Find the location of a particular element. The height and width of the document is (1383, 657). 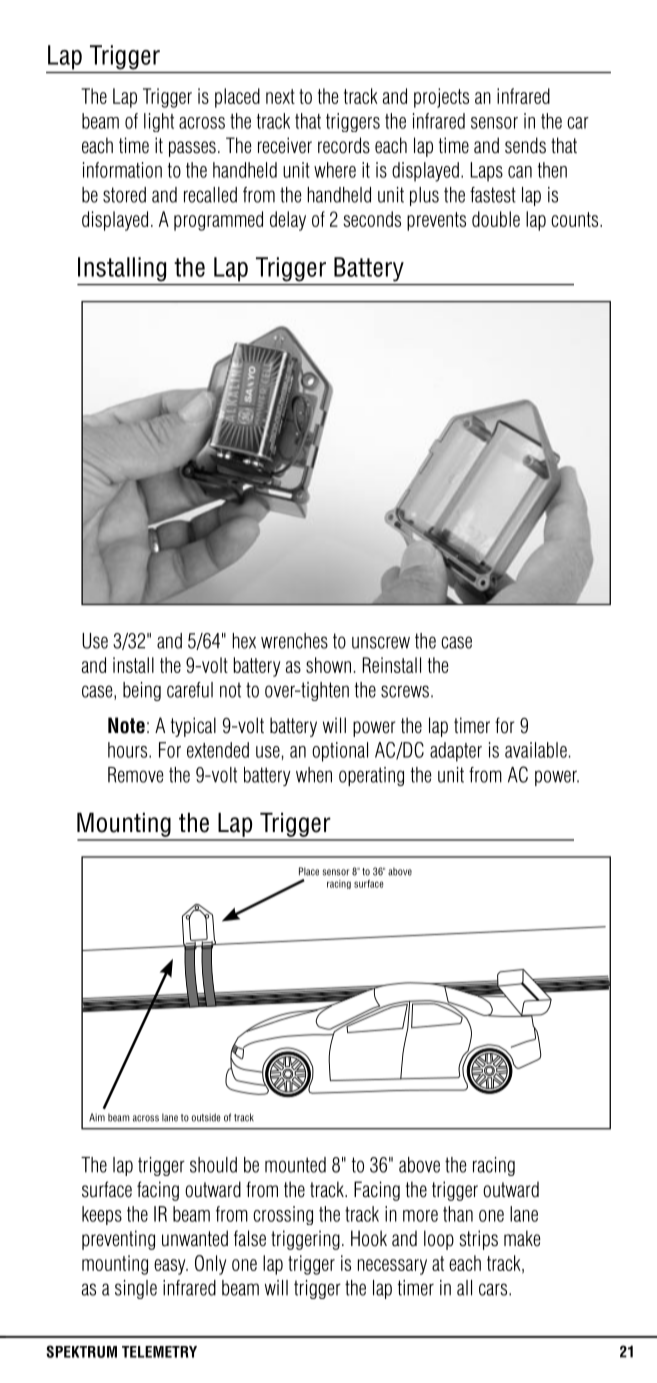

when is located at coordinates (314, 775).
